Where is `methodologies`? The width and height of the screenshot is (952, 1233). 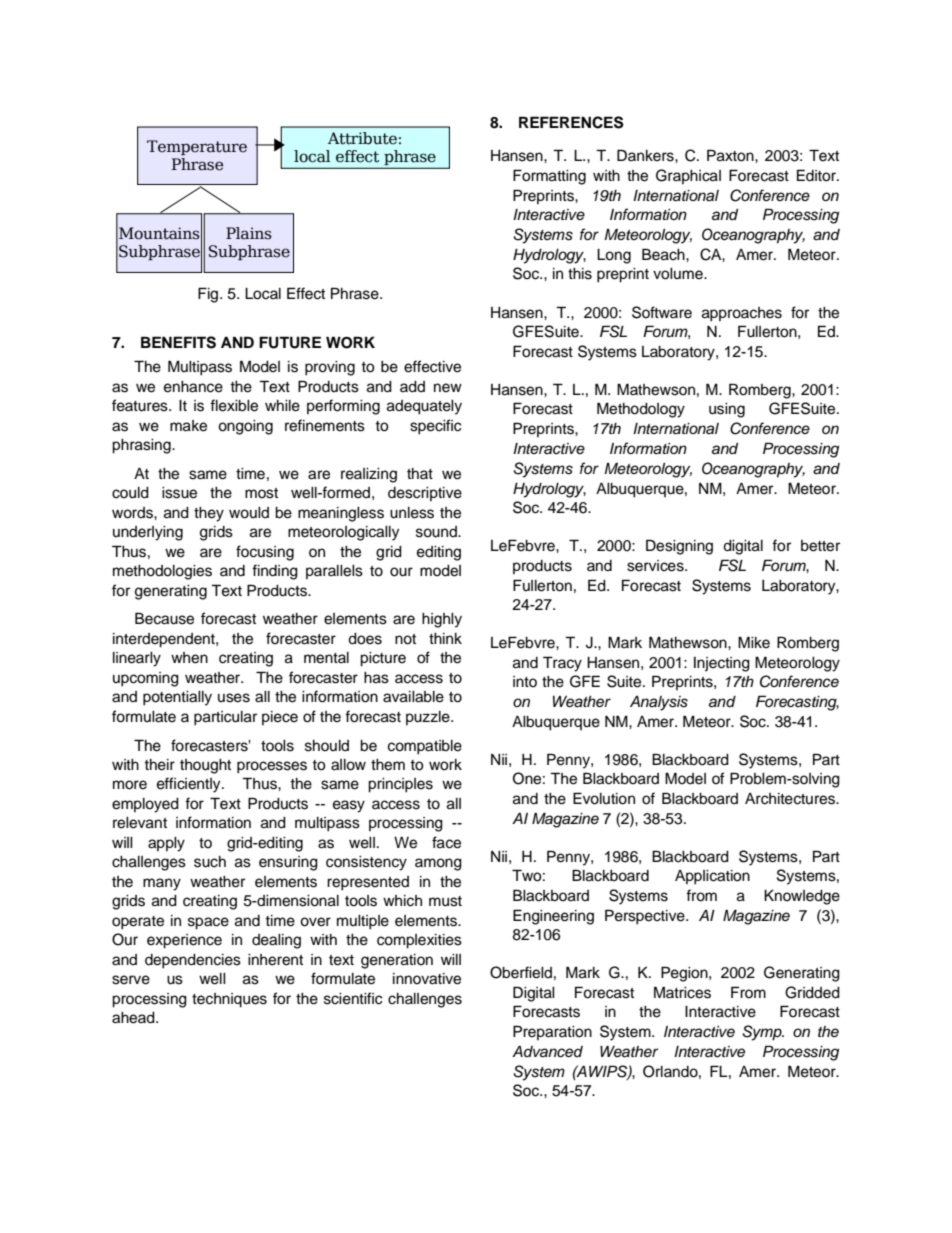 methodologies is located at coordinates (162, 572).
